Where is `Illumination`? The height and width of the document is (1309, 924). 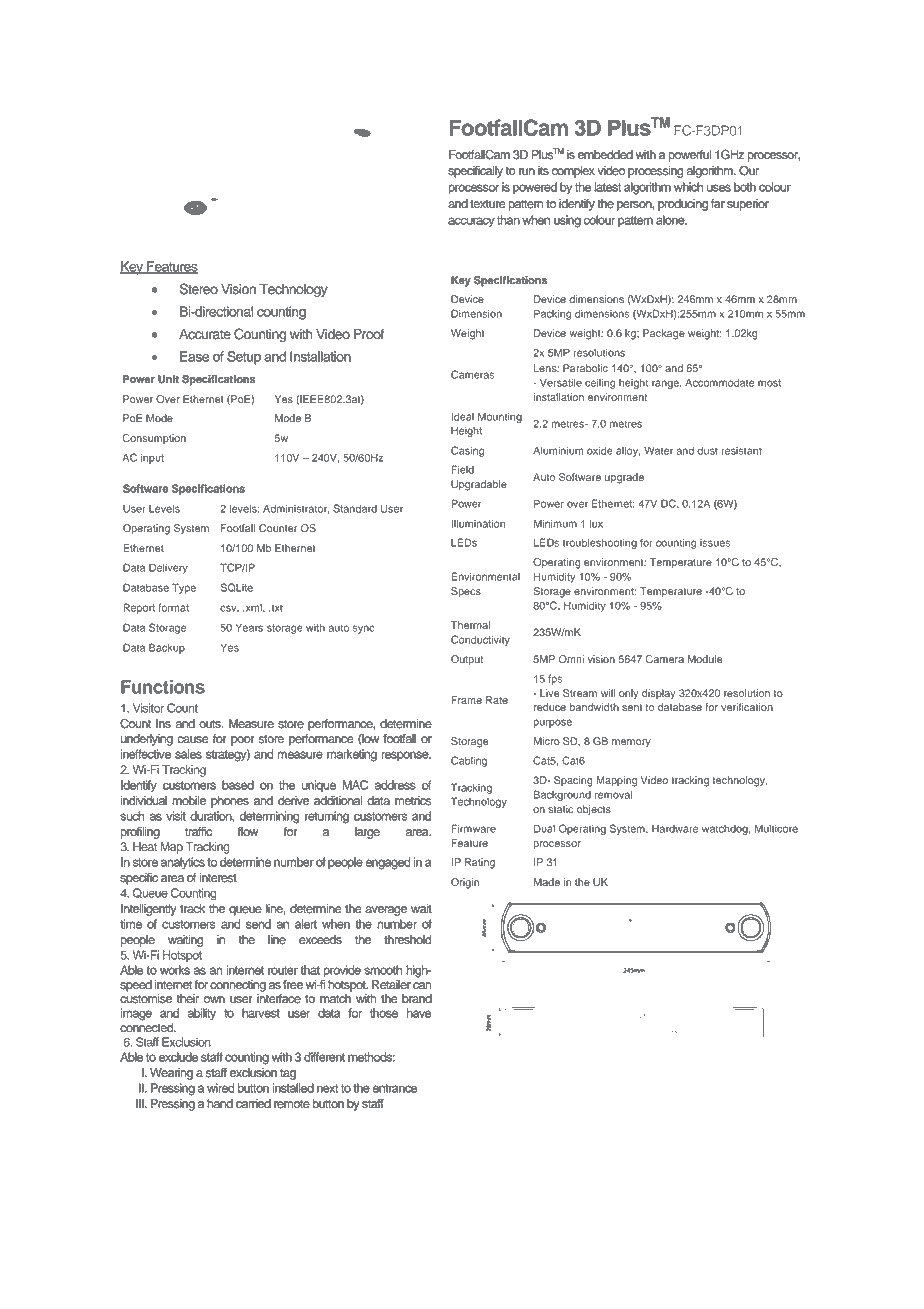 Illumination is located at coordinates (478, 523).
